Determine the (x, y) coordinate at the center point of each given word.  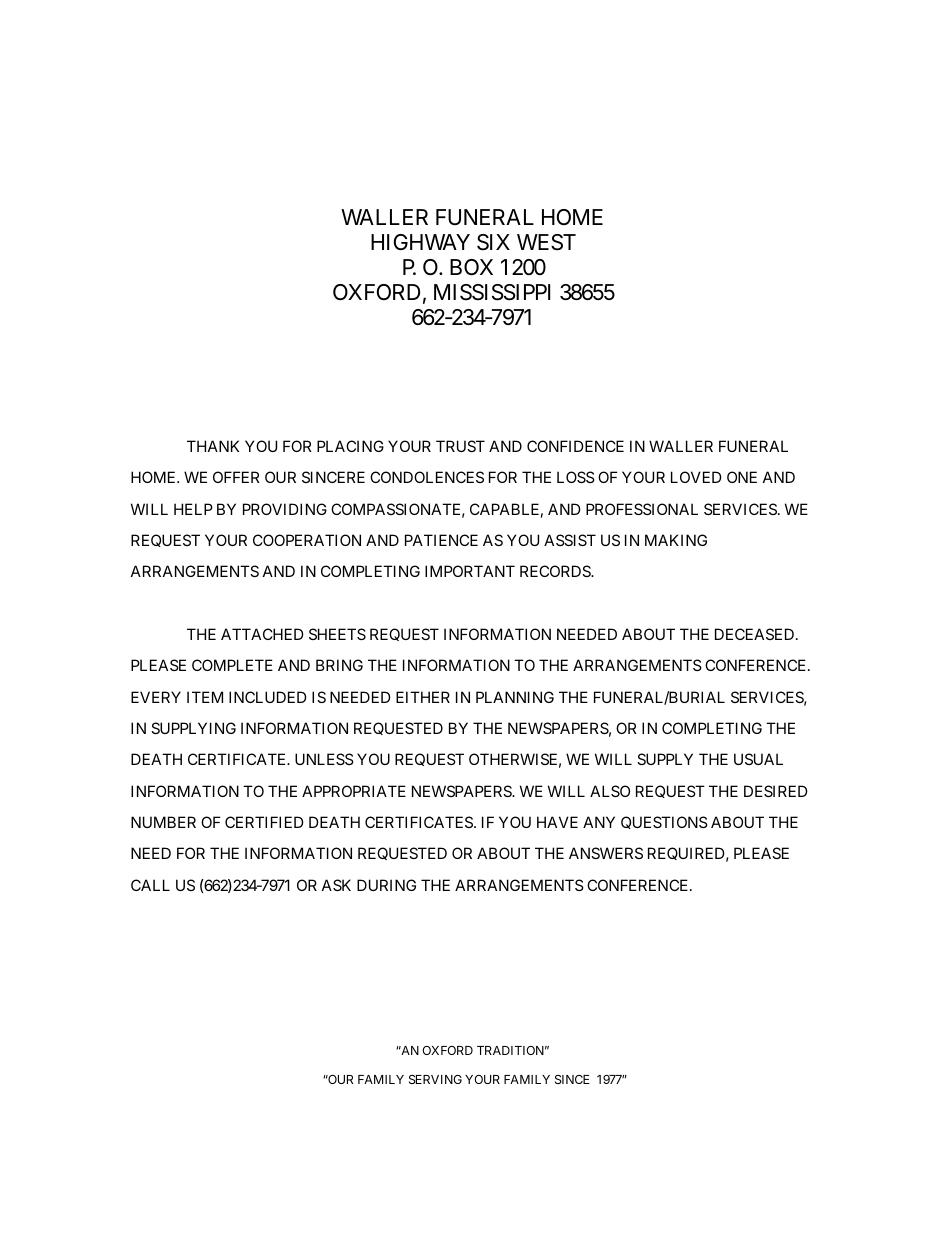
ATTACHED (262, 634)
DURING (386, 885)
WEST (546, 242)
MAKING (676, 540)
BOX (471, 267)
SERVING (435, 1079)
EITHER (423, 697)
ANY (599, 822)
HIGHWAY (420, 242)
